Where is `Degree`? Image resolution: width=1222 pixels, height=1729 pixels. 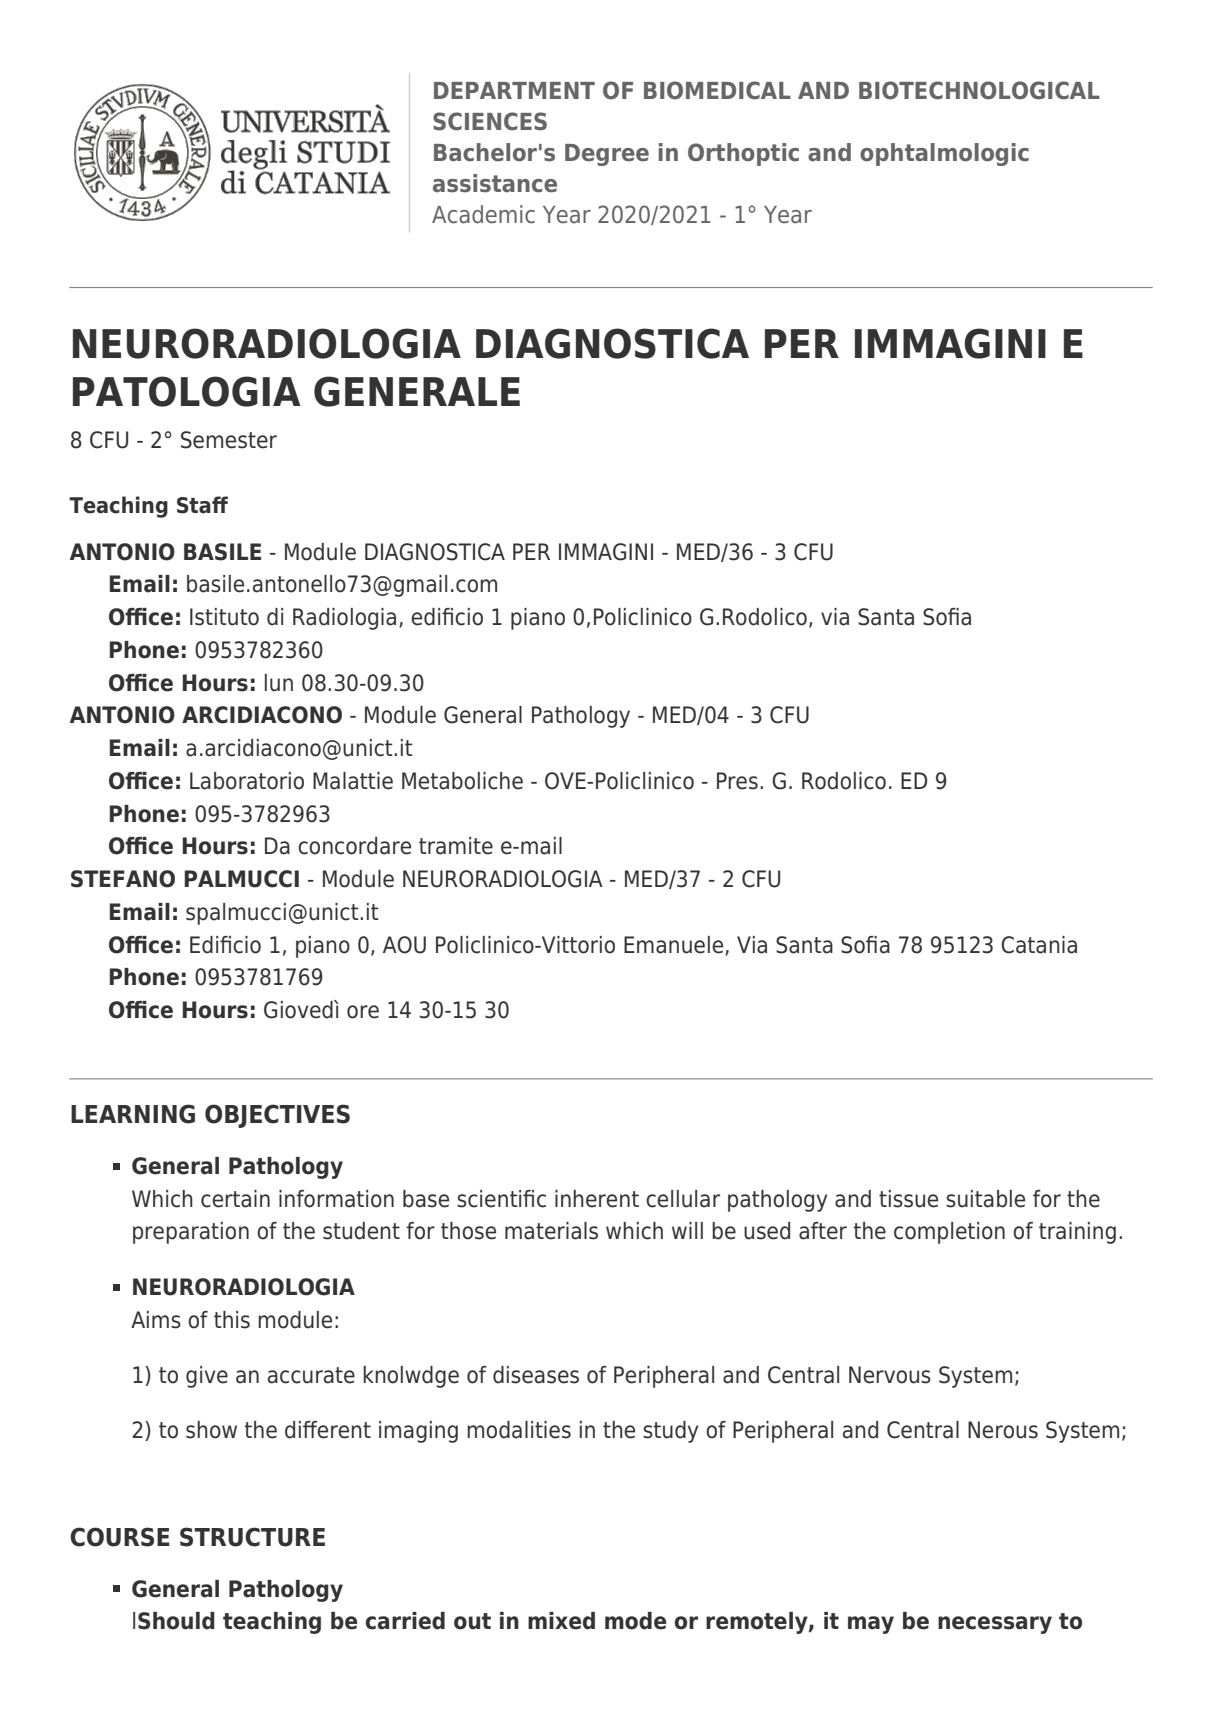 Degree is located at coordinates (607, 155).
